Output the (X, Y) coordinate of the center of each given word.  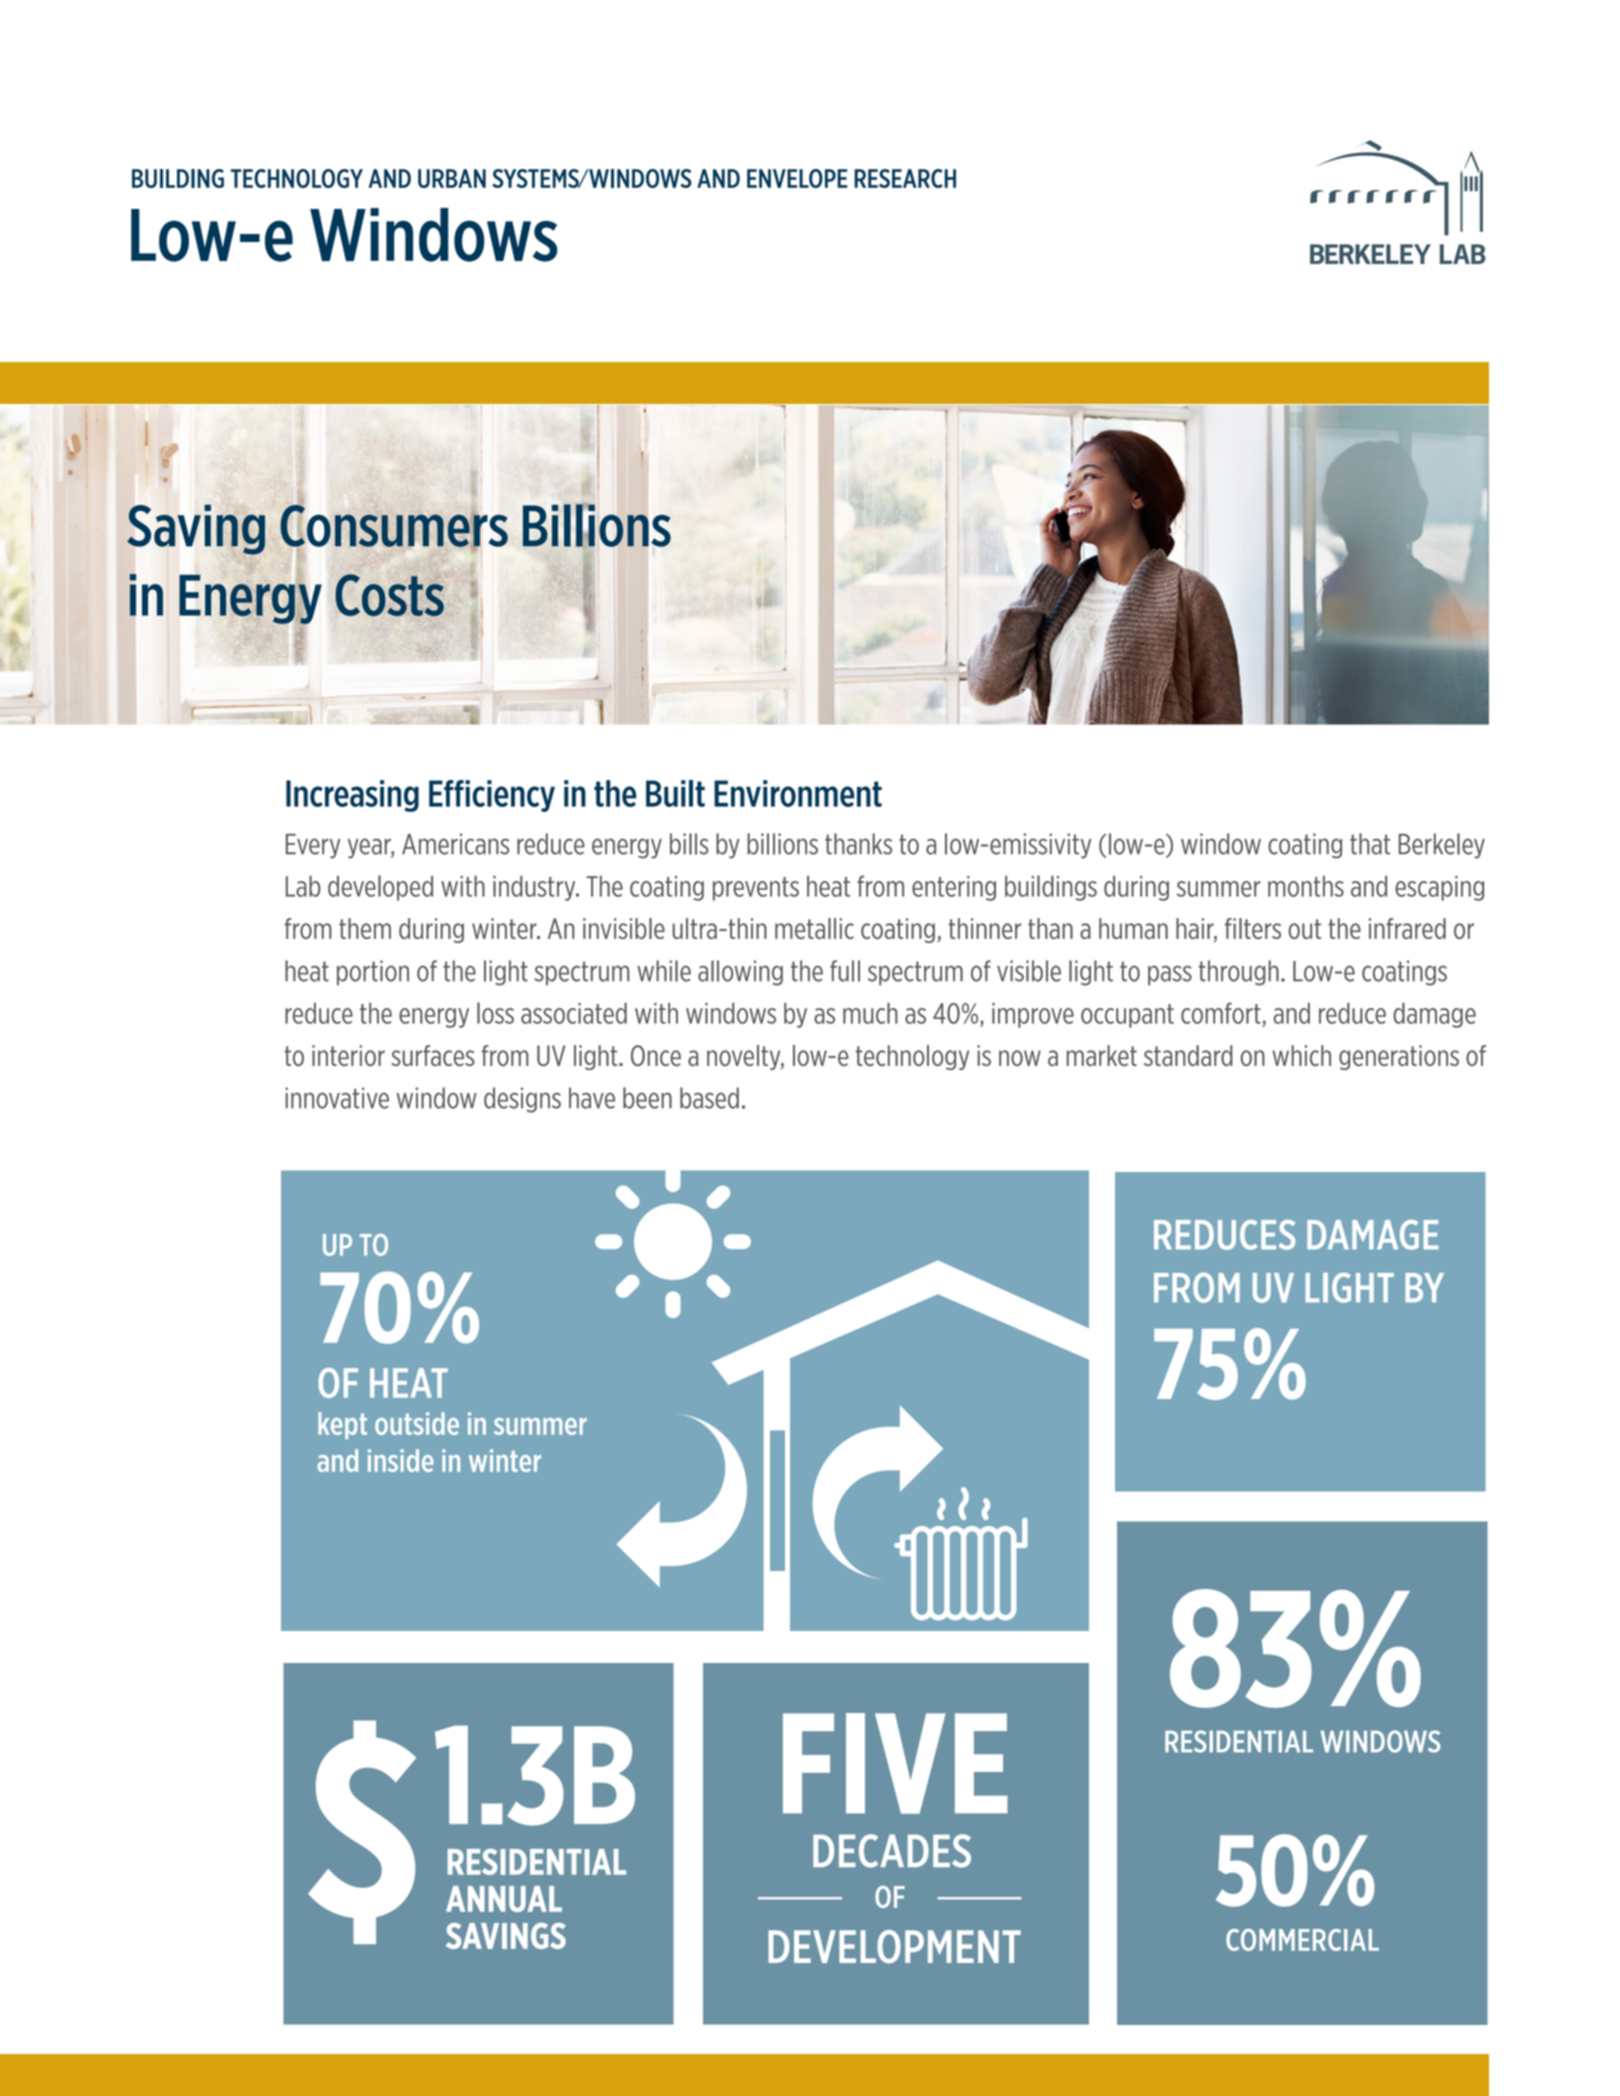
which (1301, 1055)
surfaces (433, 1055)
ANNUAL (504, 1899)
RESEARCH (905, 178)
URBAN (452, 178)
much (870, 1013)
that (1370, 844)
